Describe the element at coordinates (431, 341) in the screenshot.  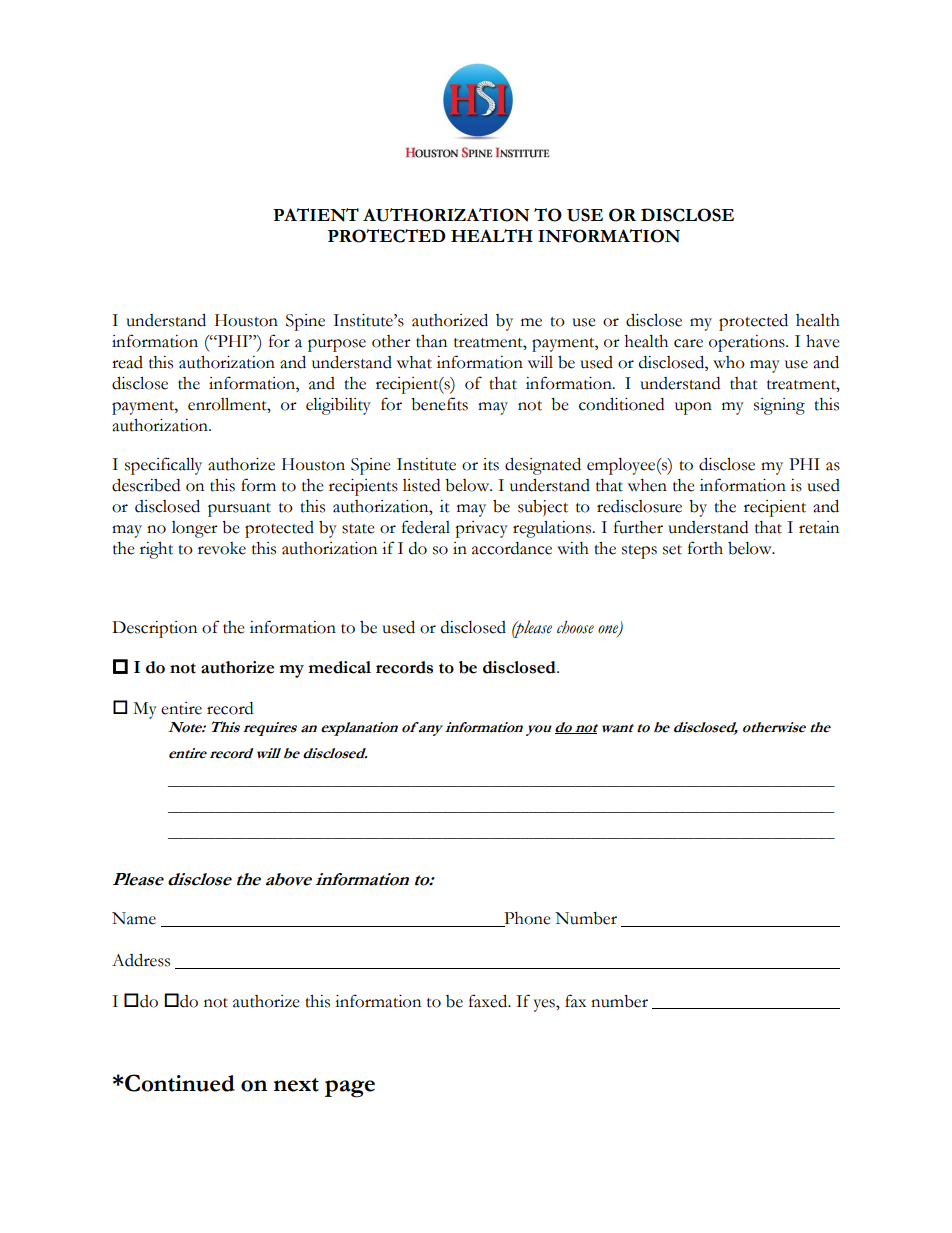
I see `than` at that location.
